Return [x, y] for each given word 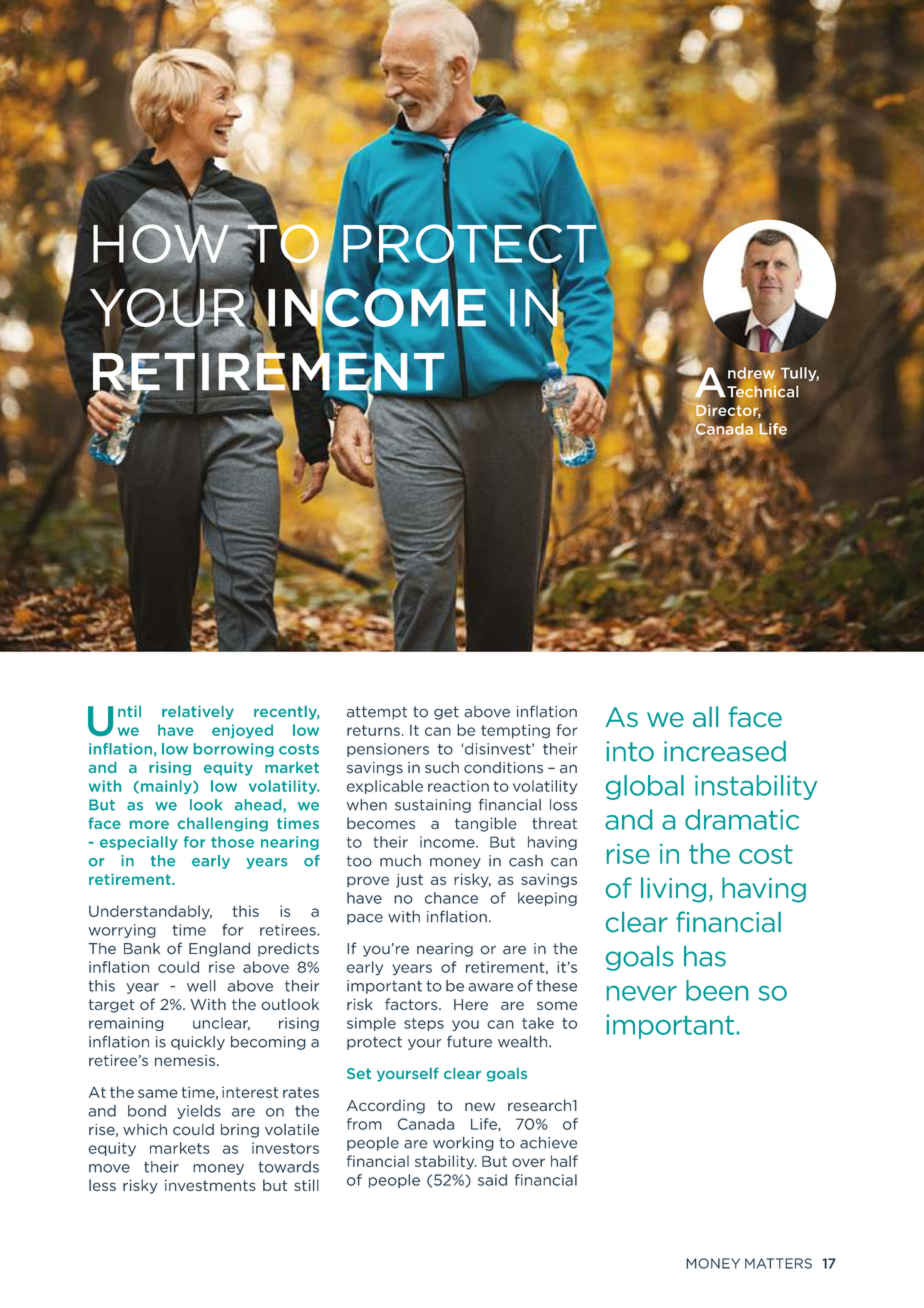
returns [373, 730]
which [145, 1130]
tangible [486, 824]
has [705, 956]
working [463, 1143]
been [717, 990]
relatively [198, 713]
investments [210, 1185]
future [469, 1041]
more [149, 824]
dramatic [742, 819]
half [564, 1161]
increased [725, 751]
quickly [198, 1043]
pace [365, 919]
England [219, 949]
